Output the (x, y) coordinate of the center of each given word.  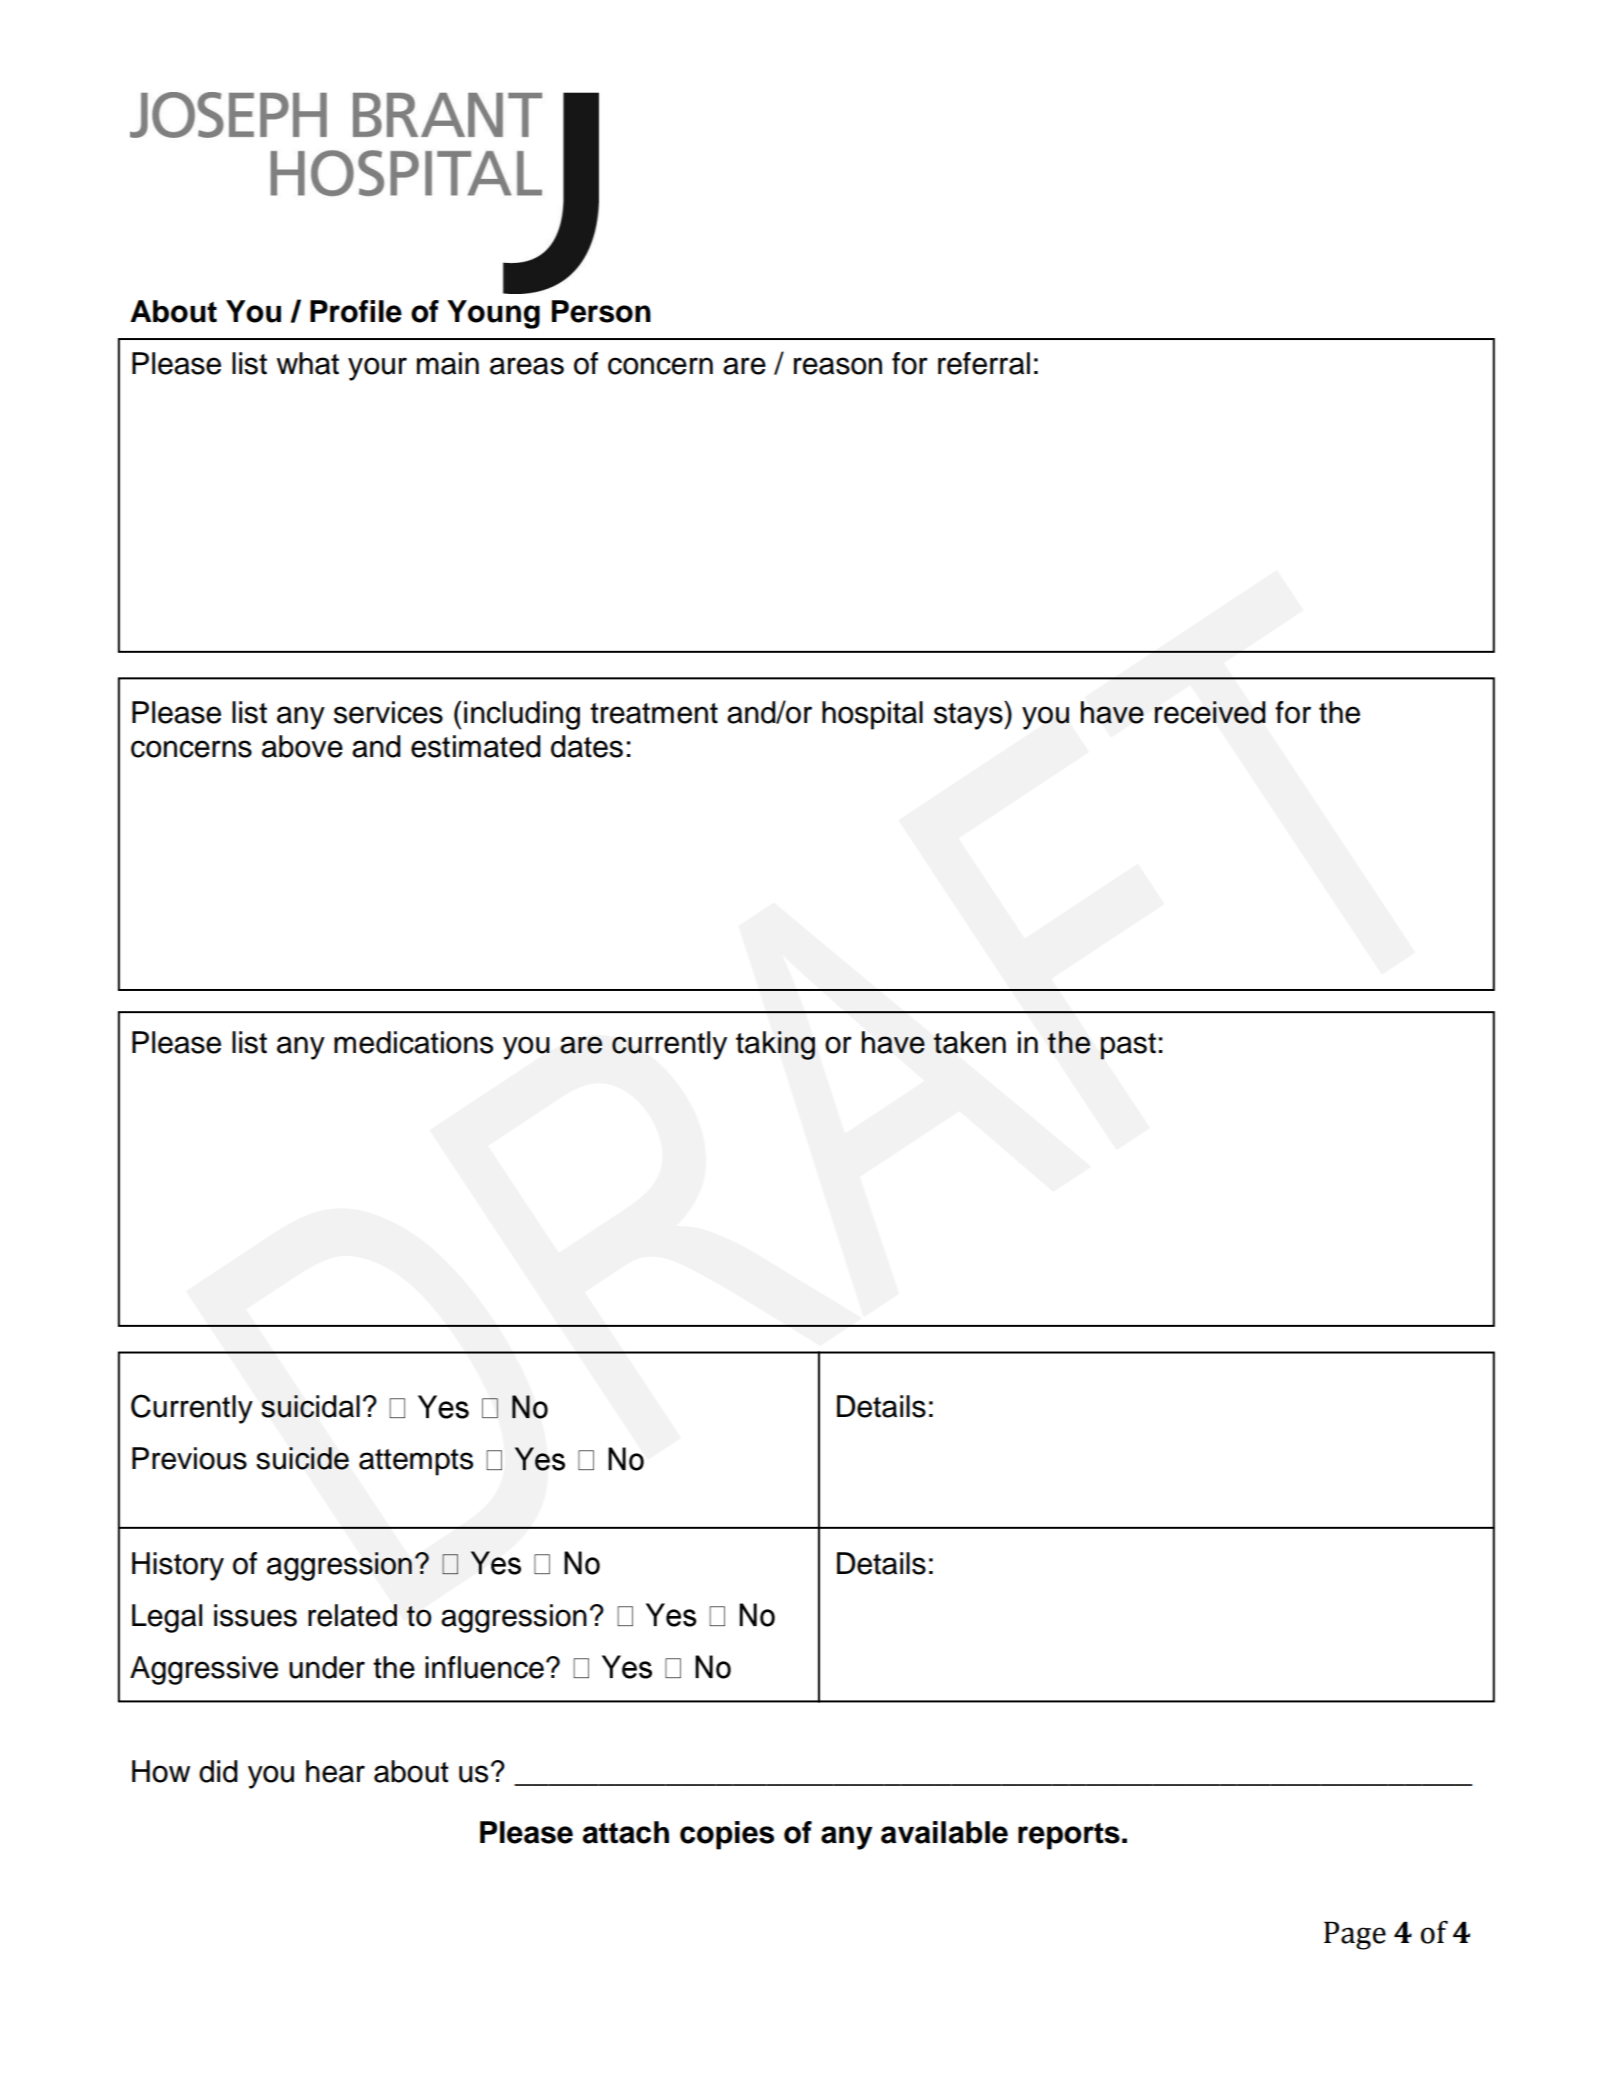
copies (727, 1835)
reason (838, 366)
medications (413, 1042)
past (1128, 1046)
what (308, 363)
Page (1355, 1935)
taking (775, 1045)
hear (335, 1771)
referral (984, 363)
